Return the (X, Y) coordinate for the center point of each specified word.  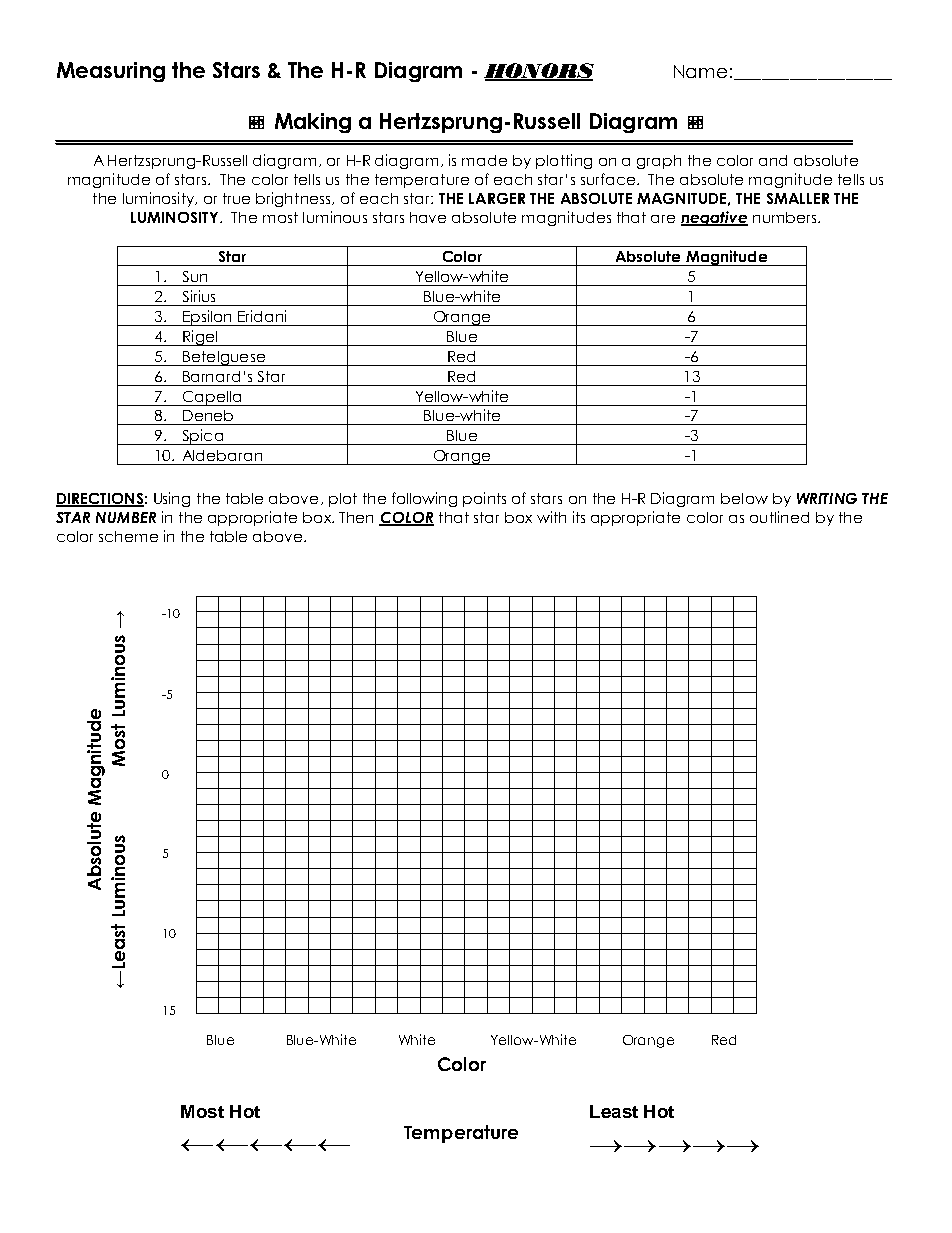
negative (714, 218)
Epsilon (207, 318)
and (773, 160)
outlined (779, 517)
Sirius (199, 296)
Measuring (111, 72)
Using (172, 499)
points (484, 499)
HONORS (539, 72)
